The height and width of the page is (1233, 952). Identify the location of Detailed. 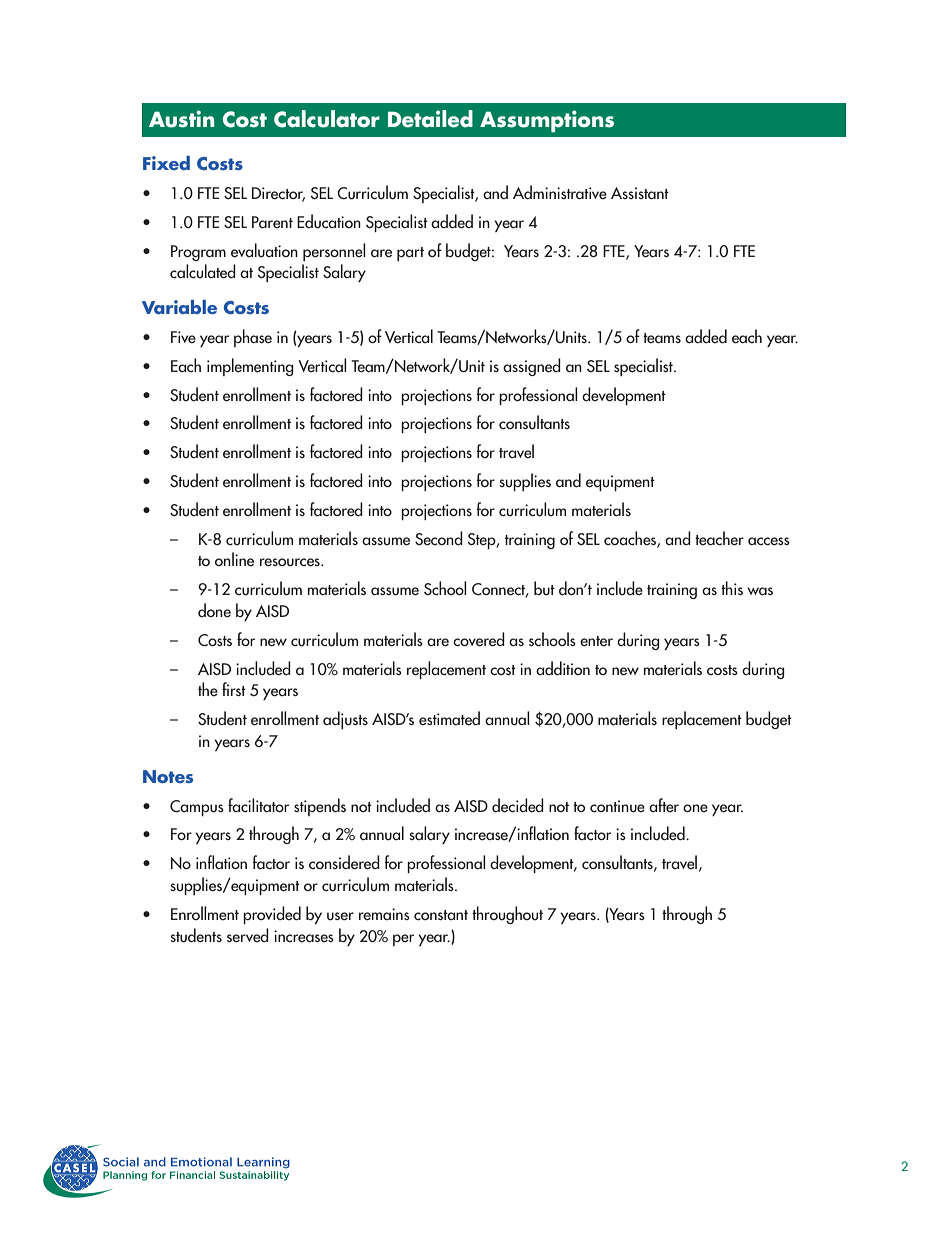
(430, 119).
